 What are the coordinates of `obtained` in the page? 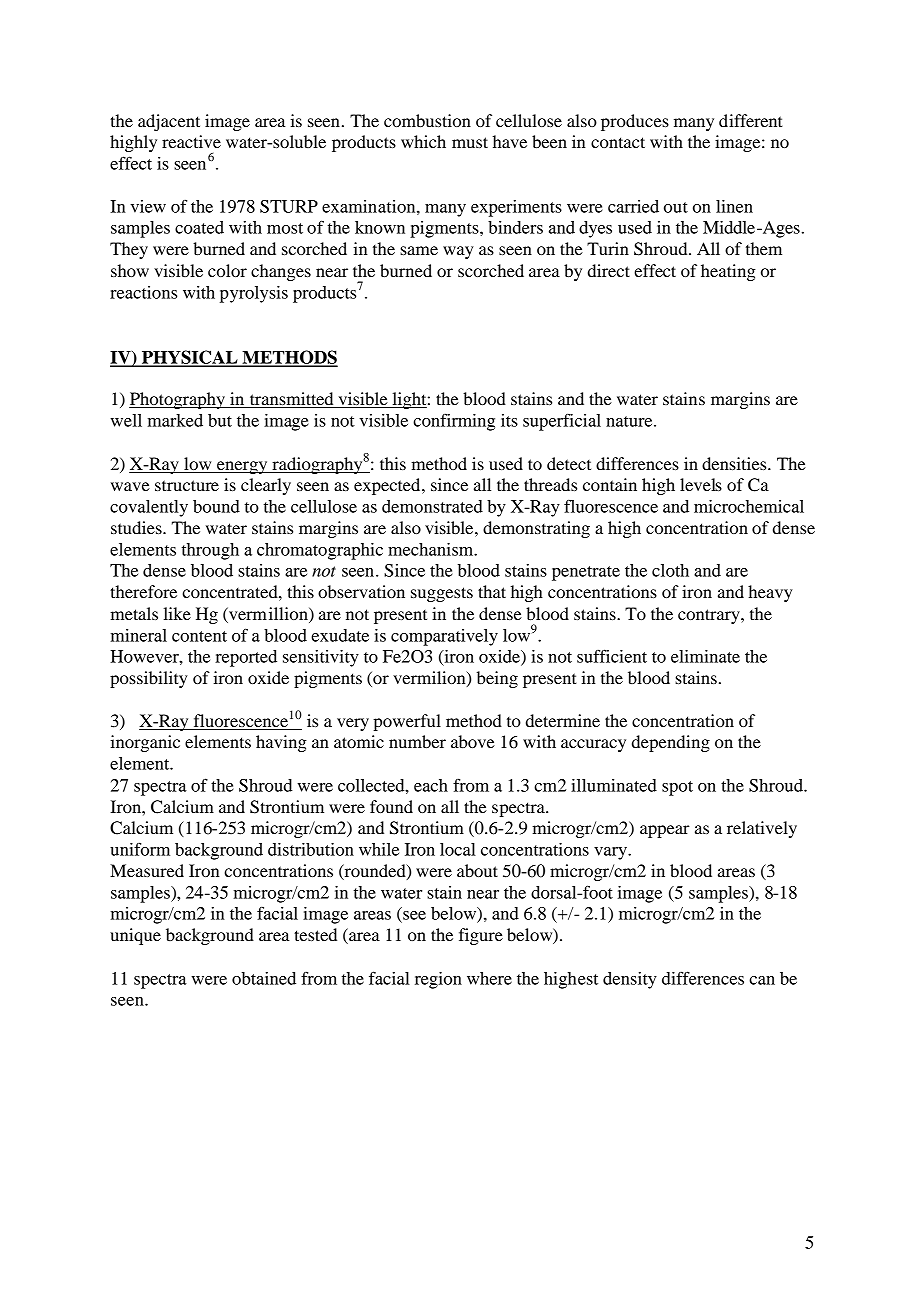 It's located at (264, 978).
